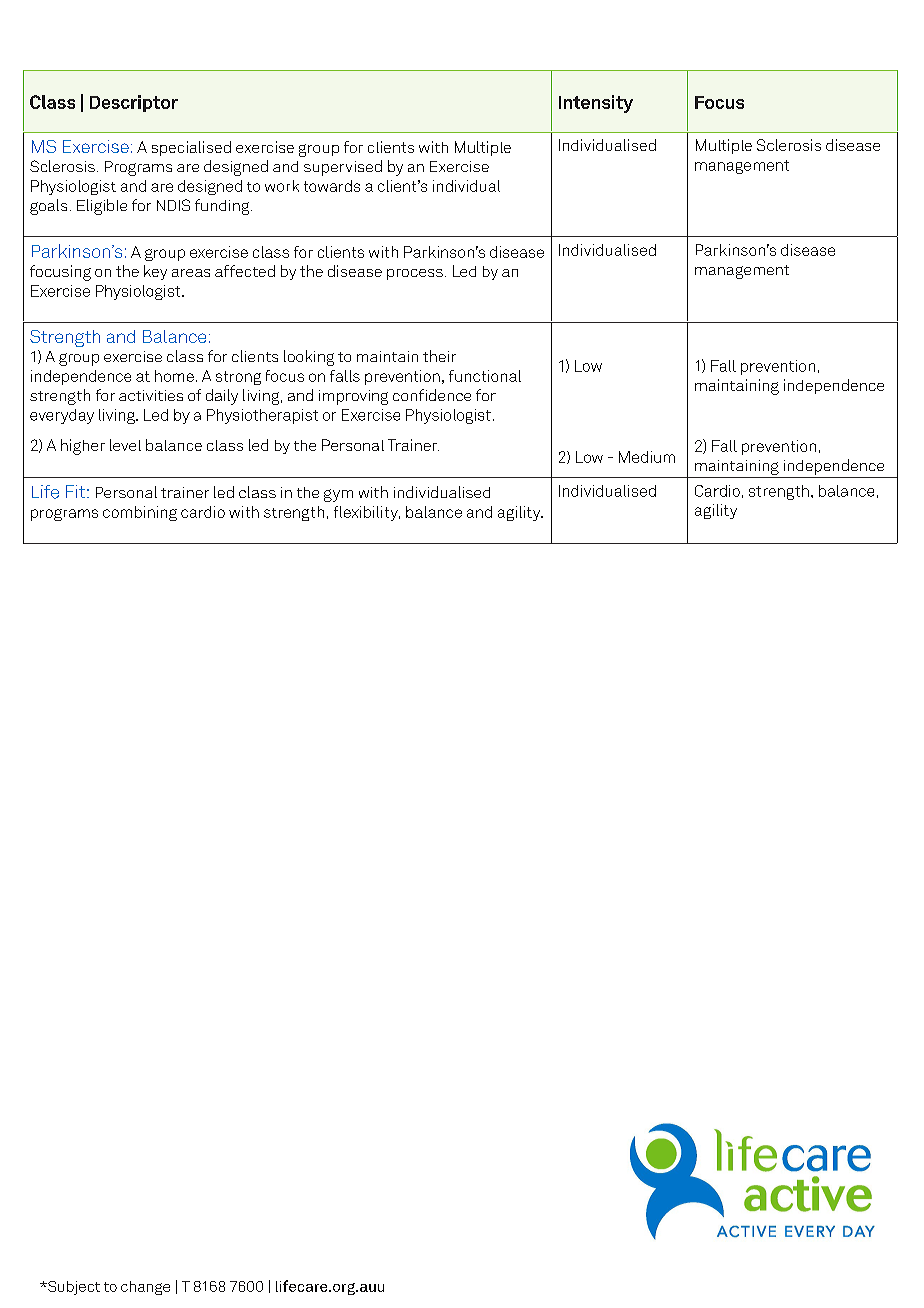 The width and height of the screenshot is (924, 1308). Describe the element at coordinates (338, 495) in the screenshot. I see `gym` at that location.
